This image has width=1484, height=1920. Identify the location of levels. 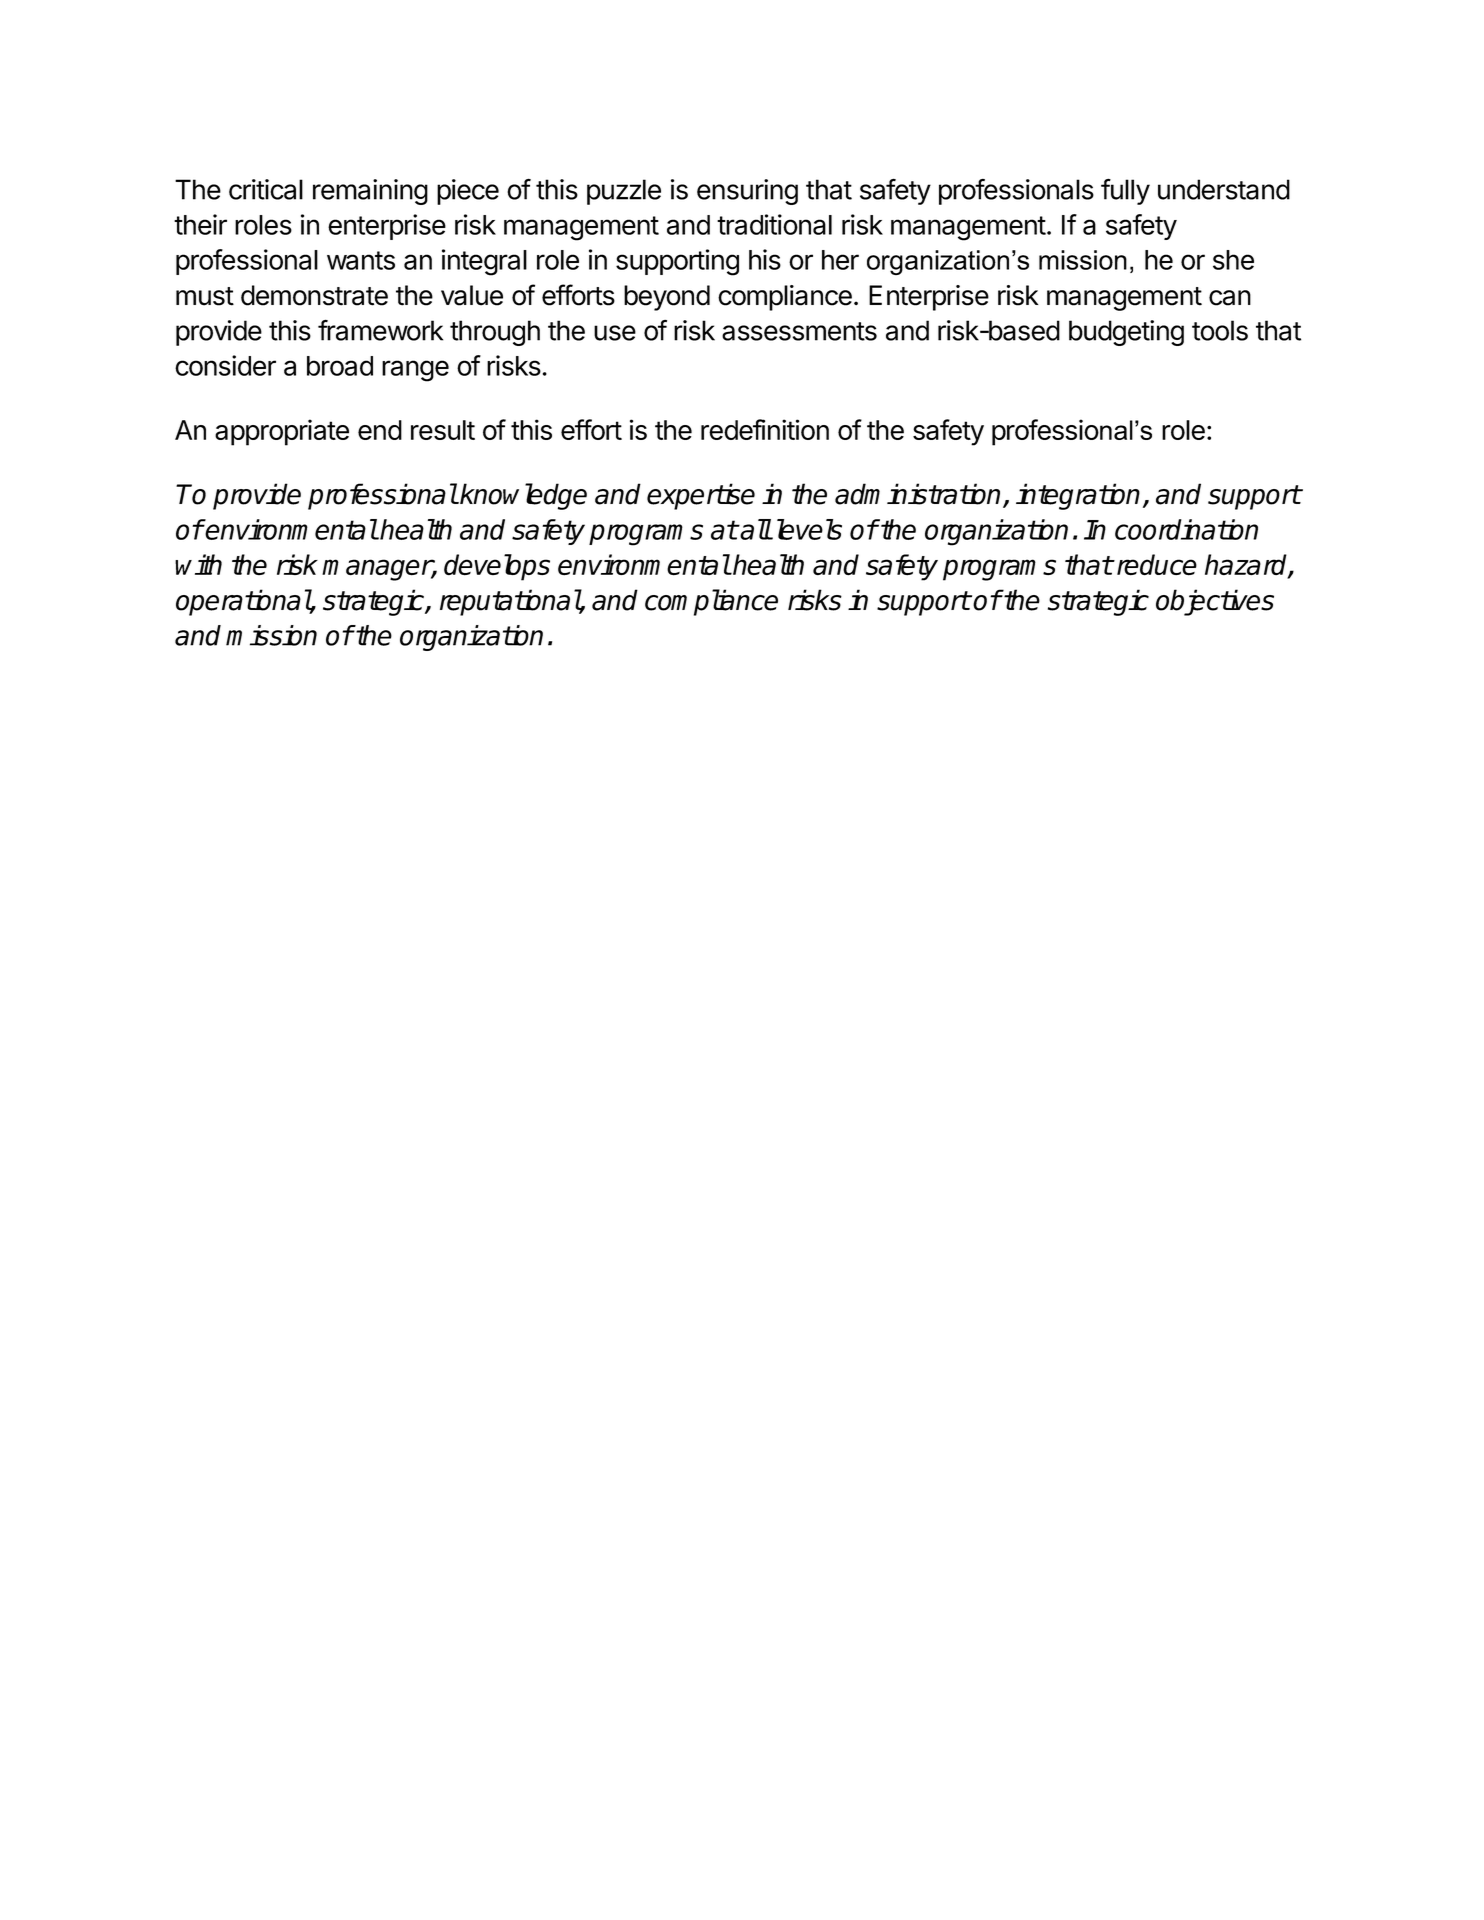
(809, 529).
